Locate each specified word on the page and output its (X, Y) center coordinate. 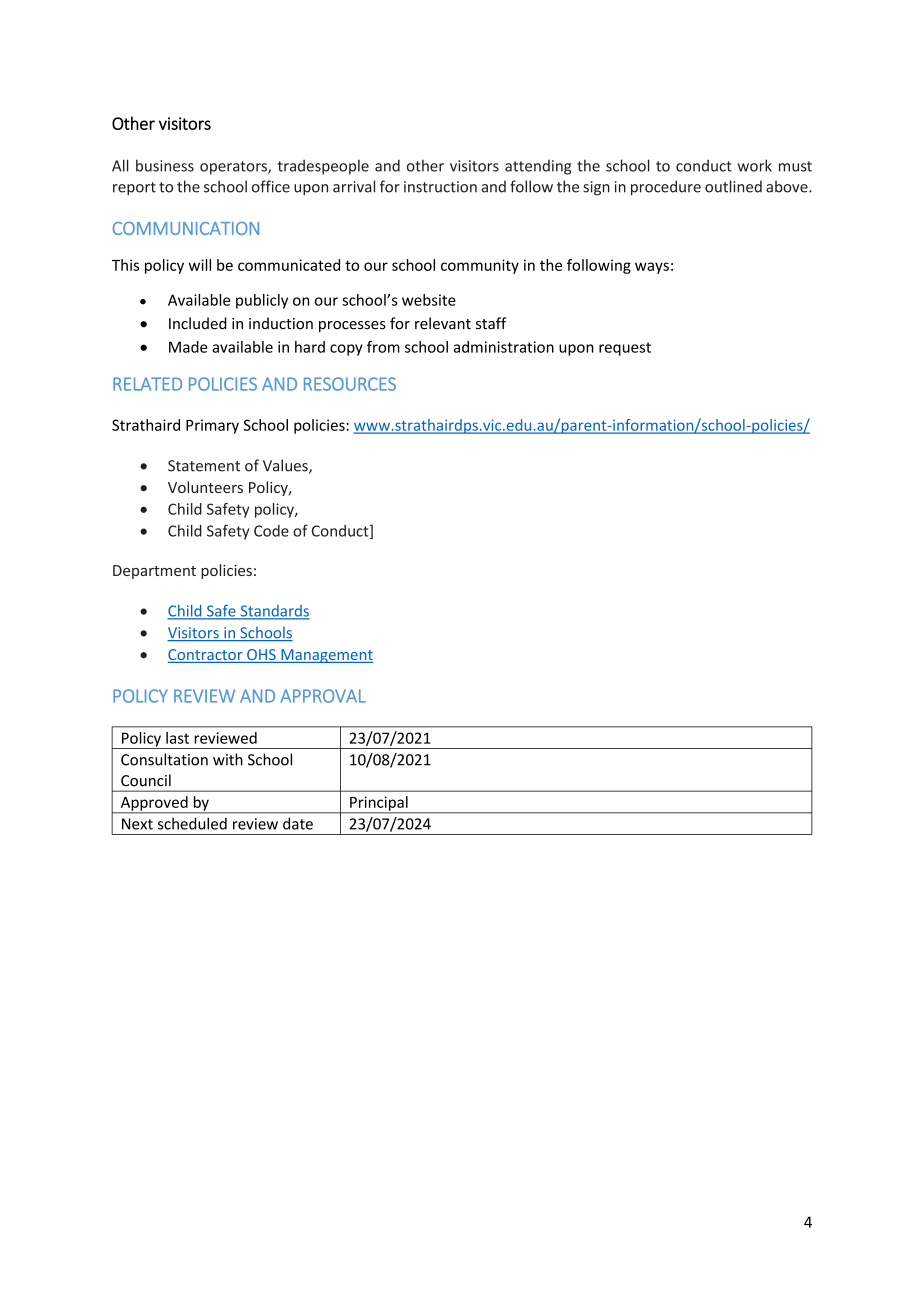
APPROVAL (323, 696)
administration (504, 347)
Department (154, 572)
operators (234, 168)
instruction (440, 187)
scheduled (192, 823)
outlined (733, 186)
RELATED (147, 384)
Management (326, 656)
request (625, 349)
